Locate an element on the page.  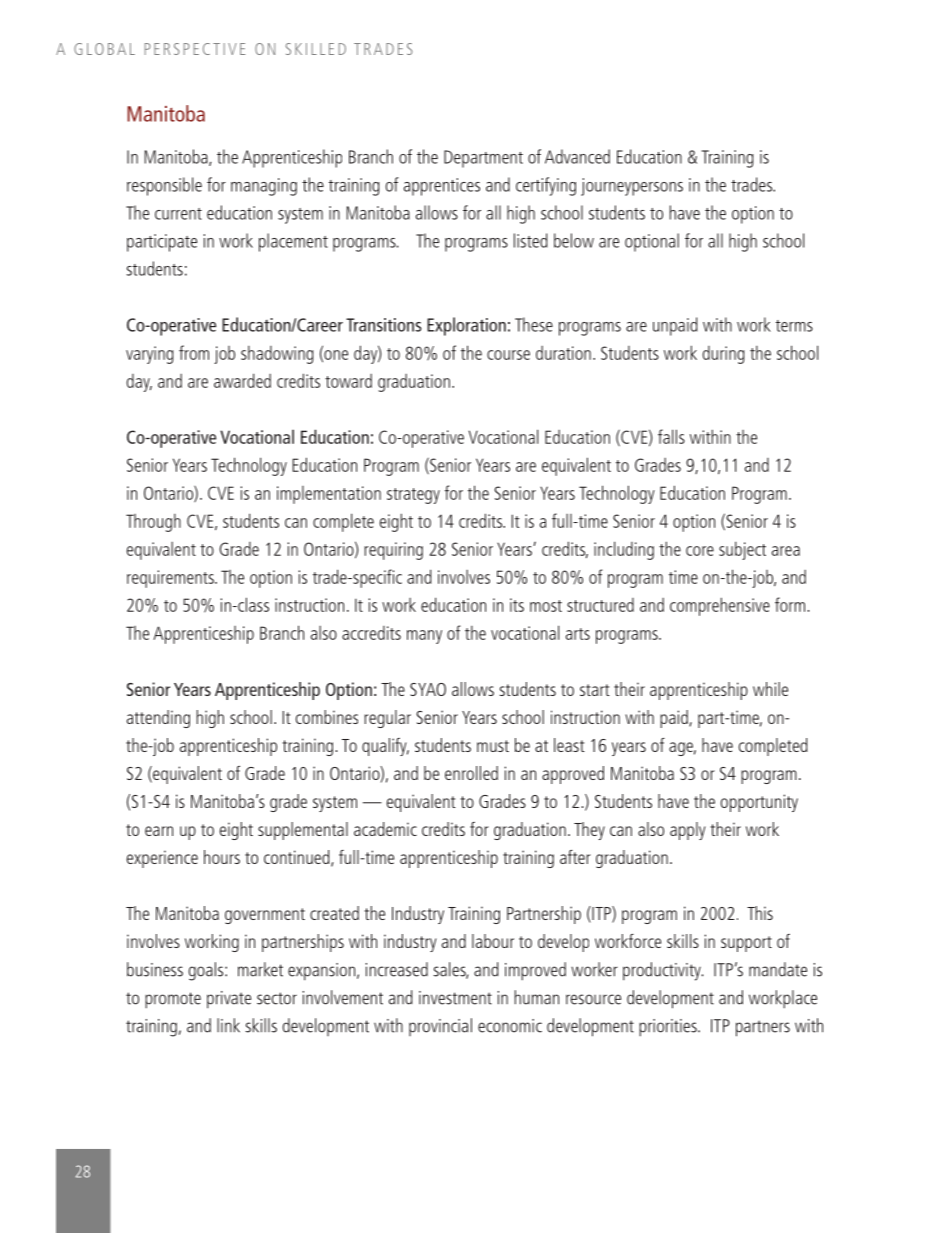
Through is located at coordinates (153, 523).
